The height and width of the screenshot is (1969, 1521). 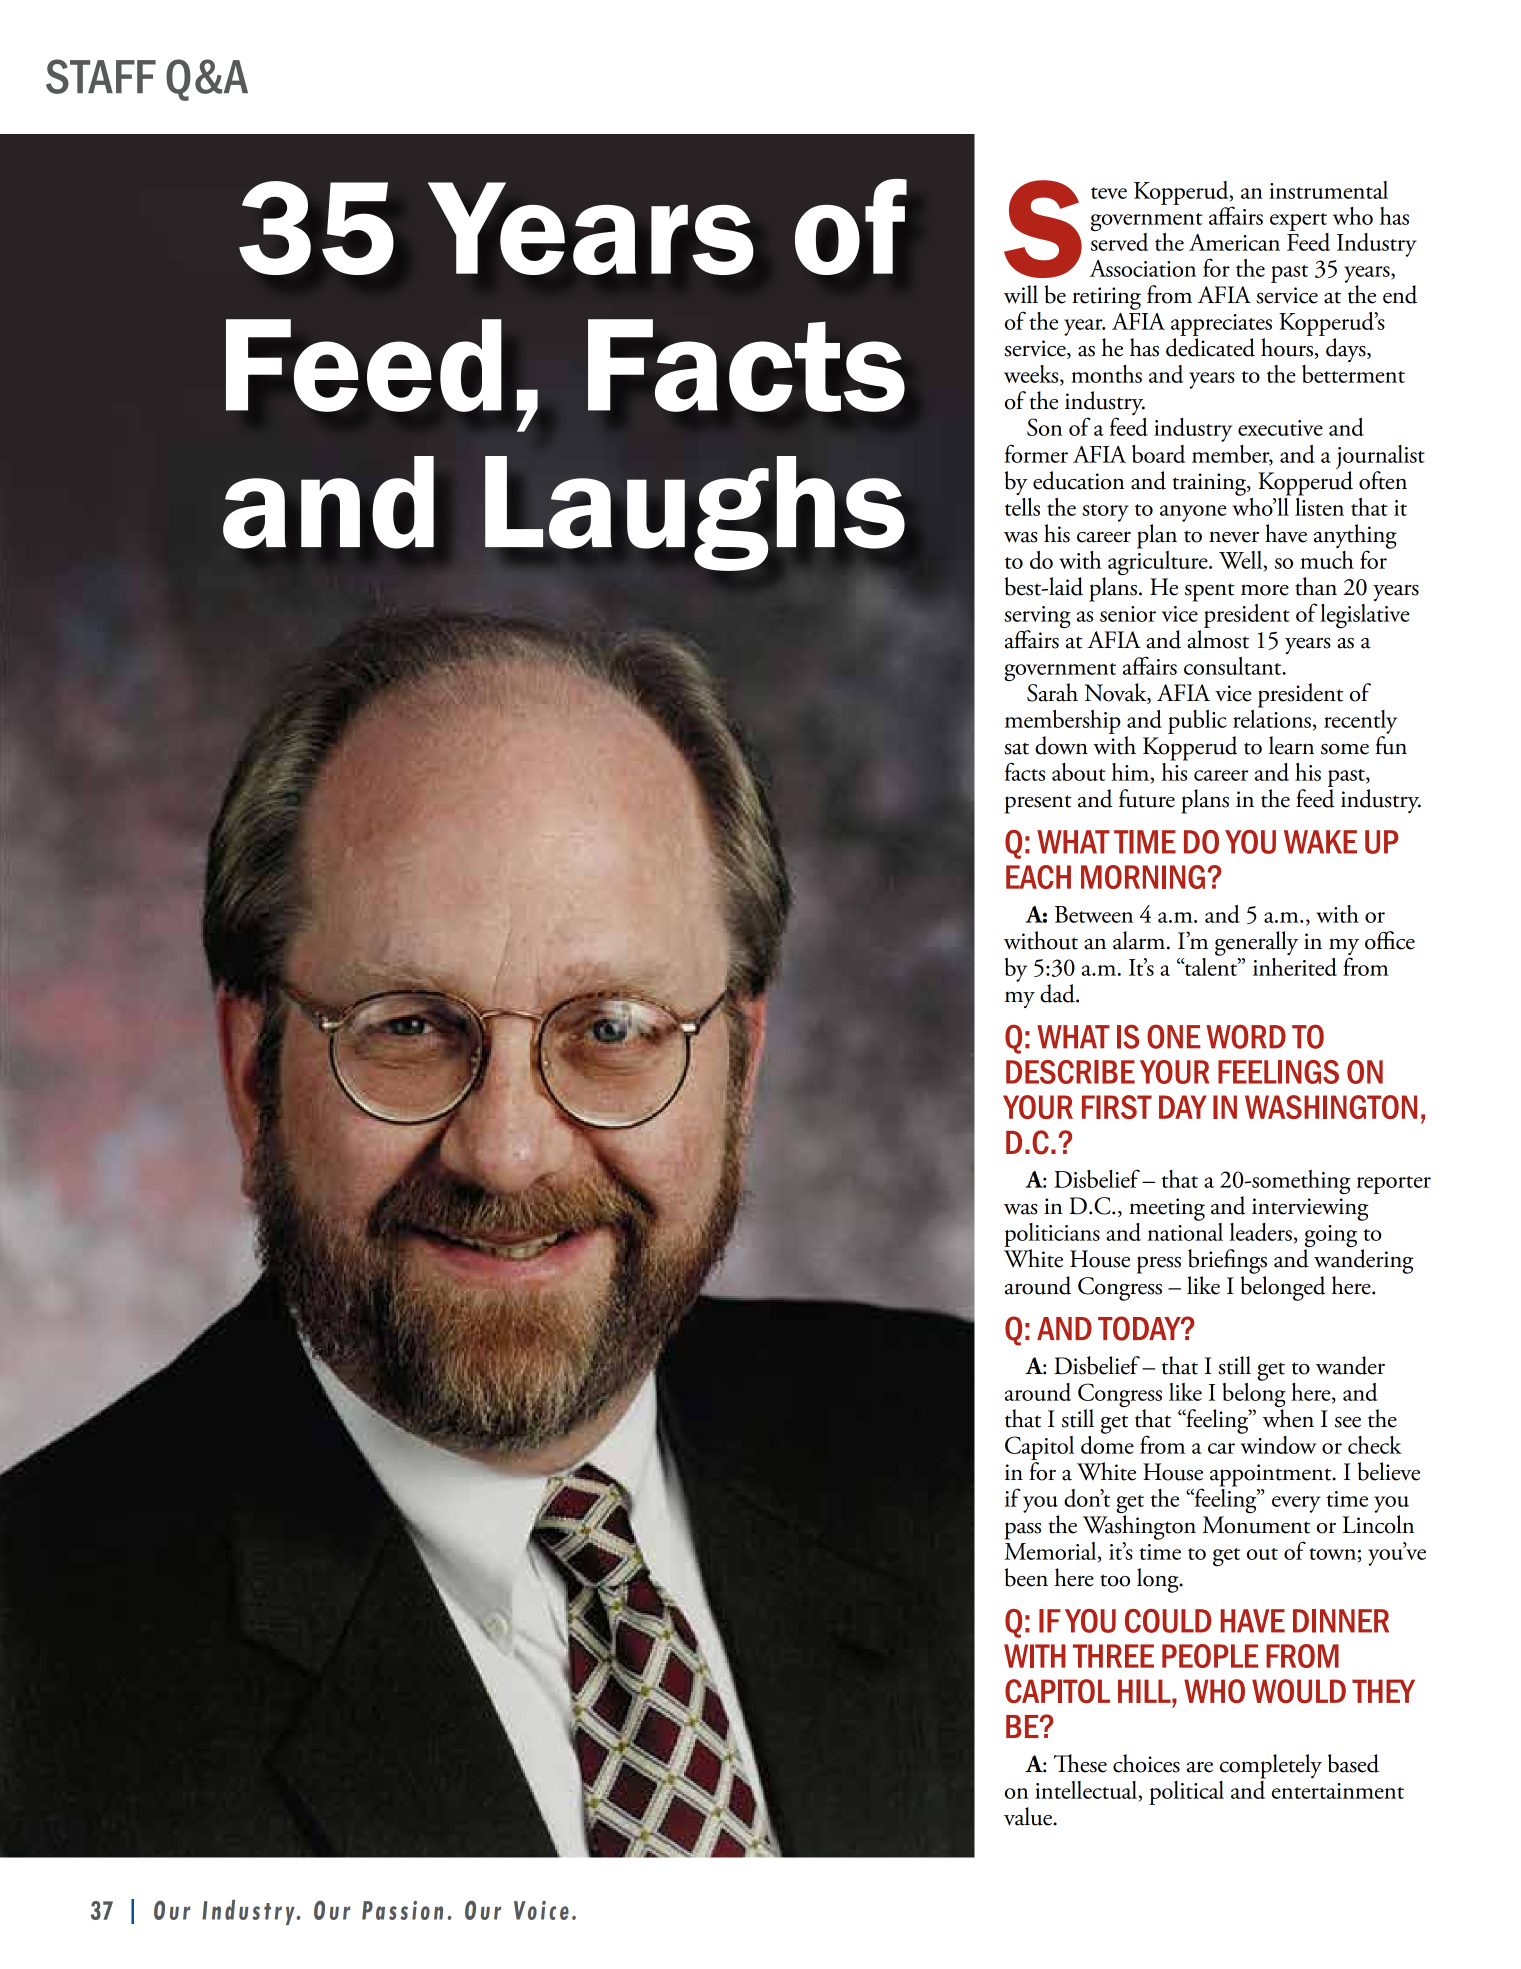 I want to click on will, so click(x=1021, y=294).
